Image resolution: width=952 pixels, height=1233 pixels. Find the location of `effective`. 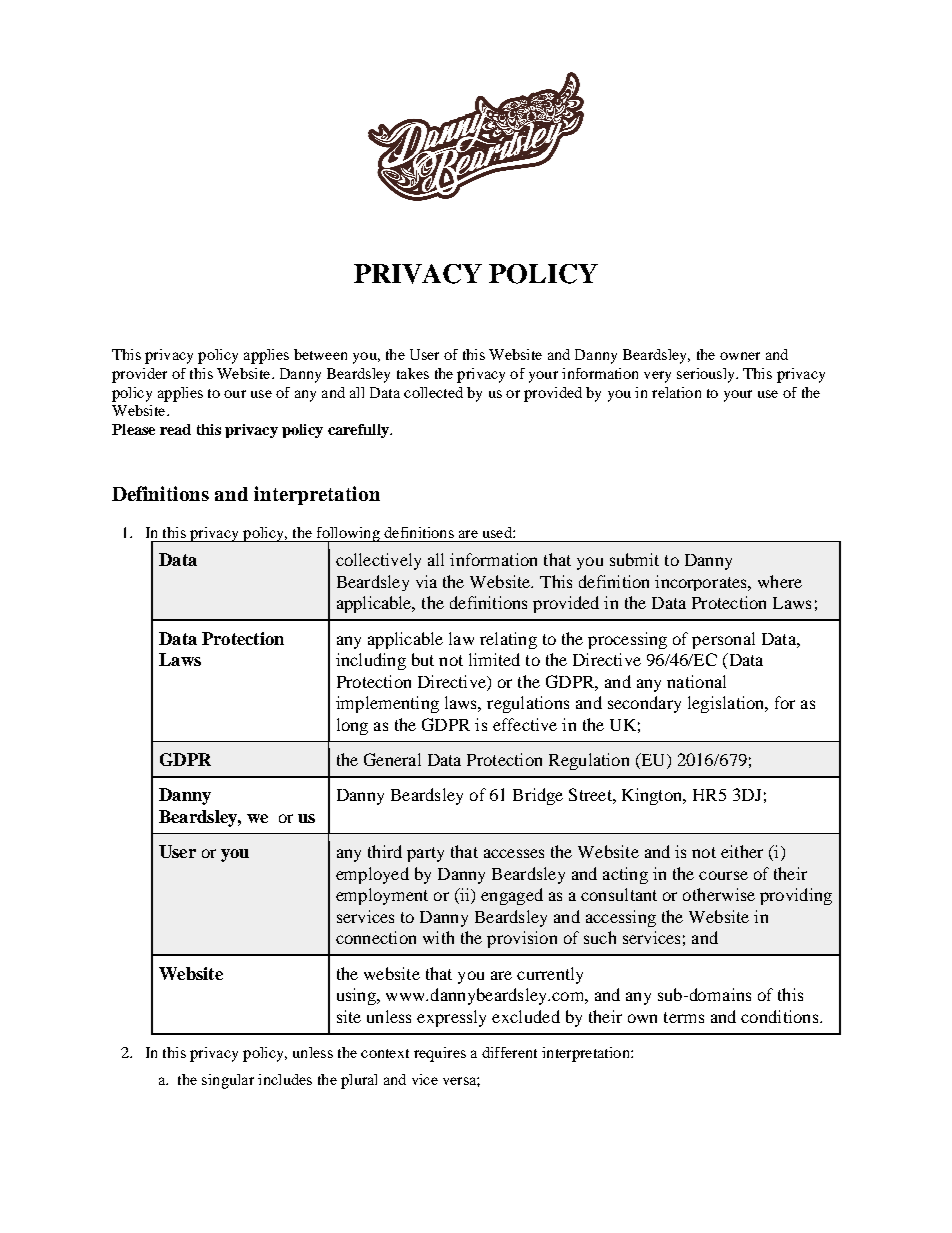

effective is located at coordinates (525, 724).
